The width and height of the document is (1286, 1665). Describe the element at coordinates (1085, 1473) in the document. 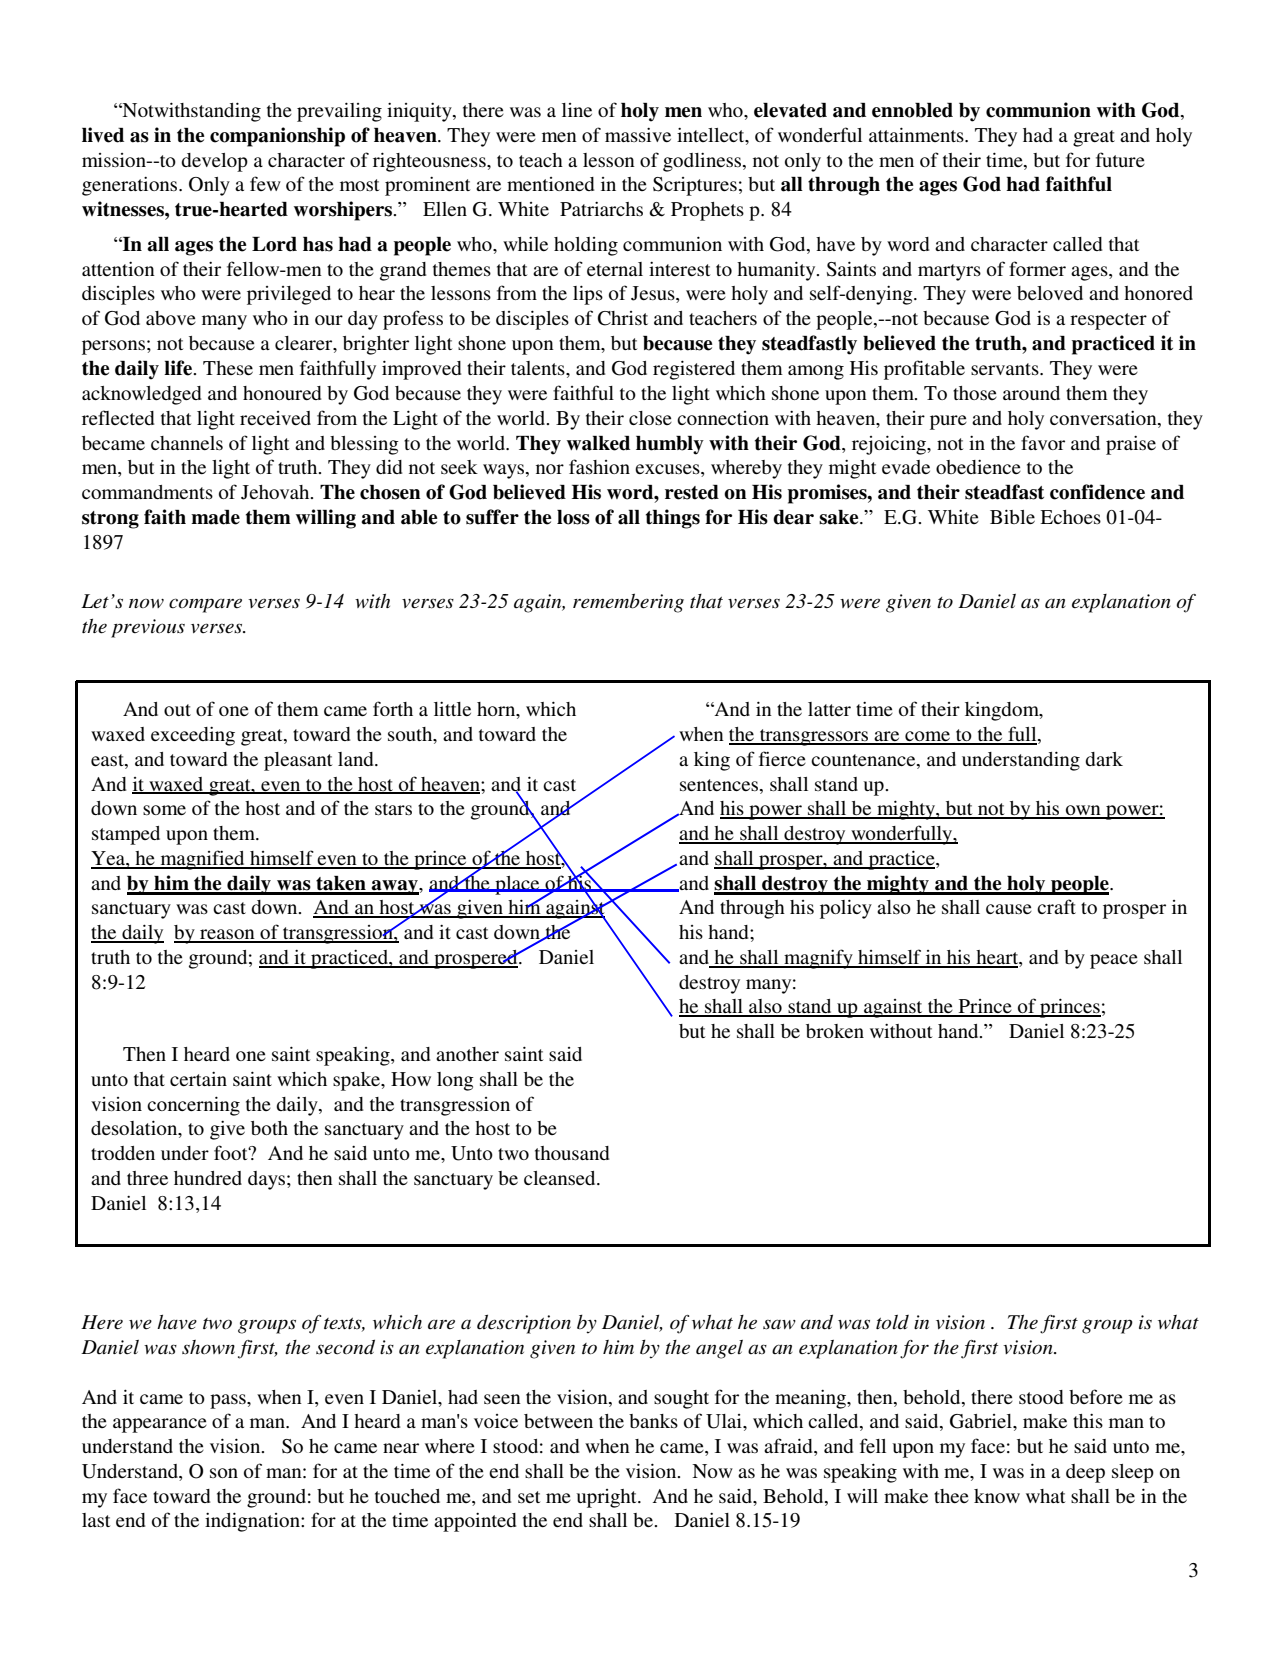

I see `deep` at that location.
